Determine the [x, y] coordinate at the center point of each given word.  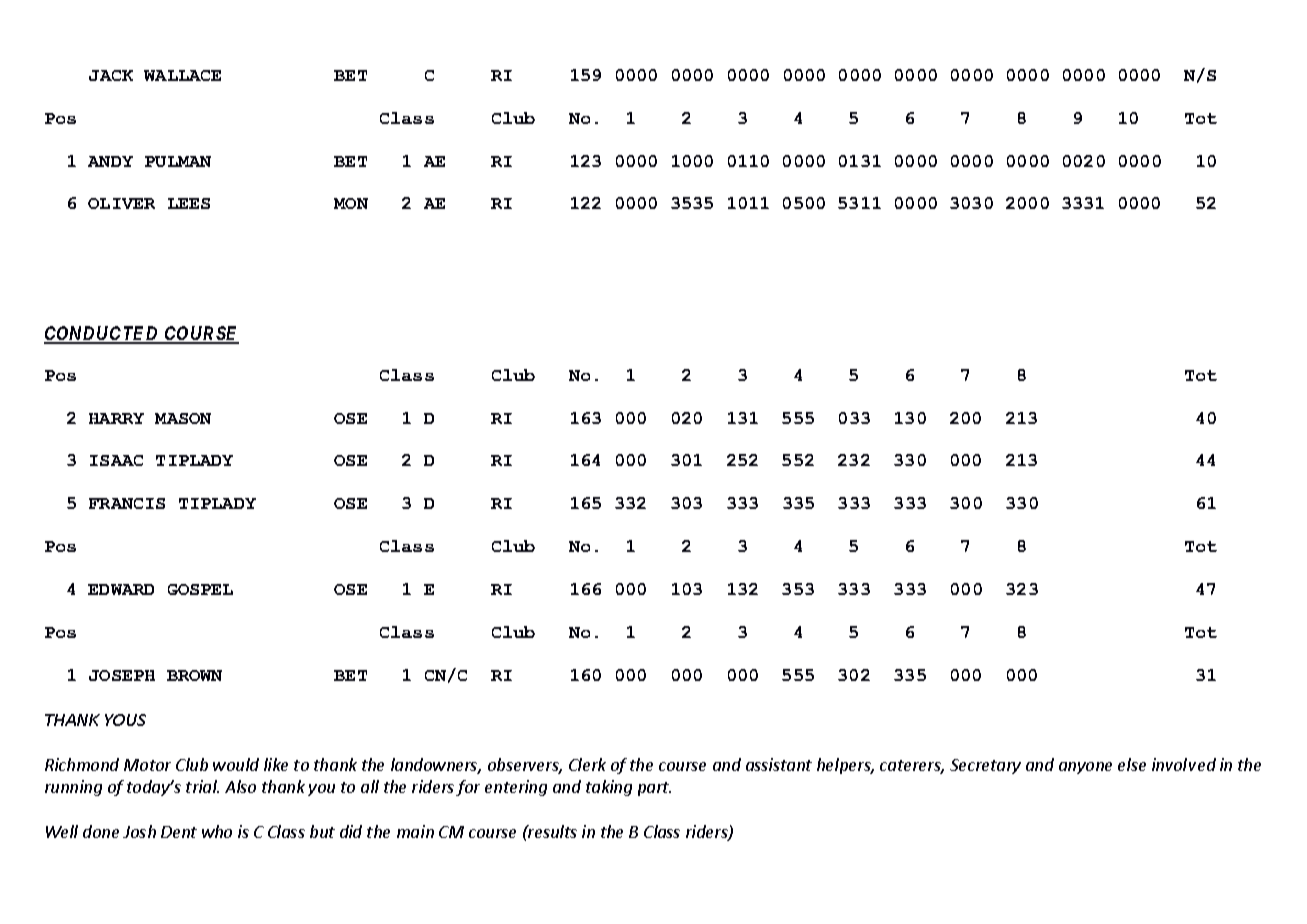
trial [202, 786]
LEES [189, 203]
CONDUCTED [102, 334]
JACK [111, 75]
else [1132, 764]
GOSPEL [200, 589]
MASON [183, 418]
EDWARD [121, 589]
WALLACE [182, 75]
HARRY [116, 418]
